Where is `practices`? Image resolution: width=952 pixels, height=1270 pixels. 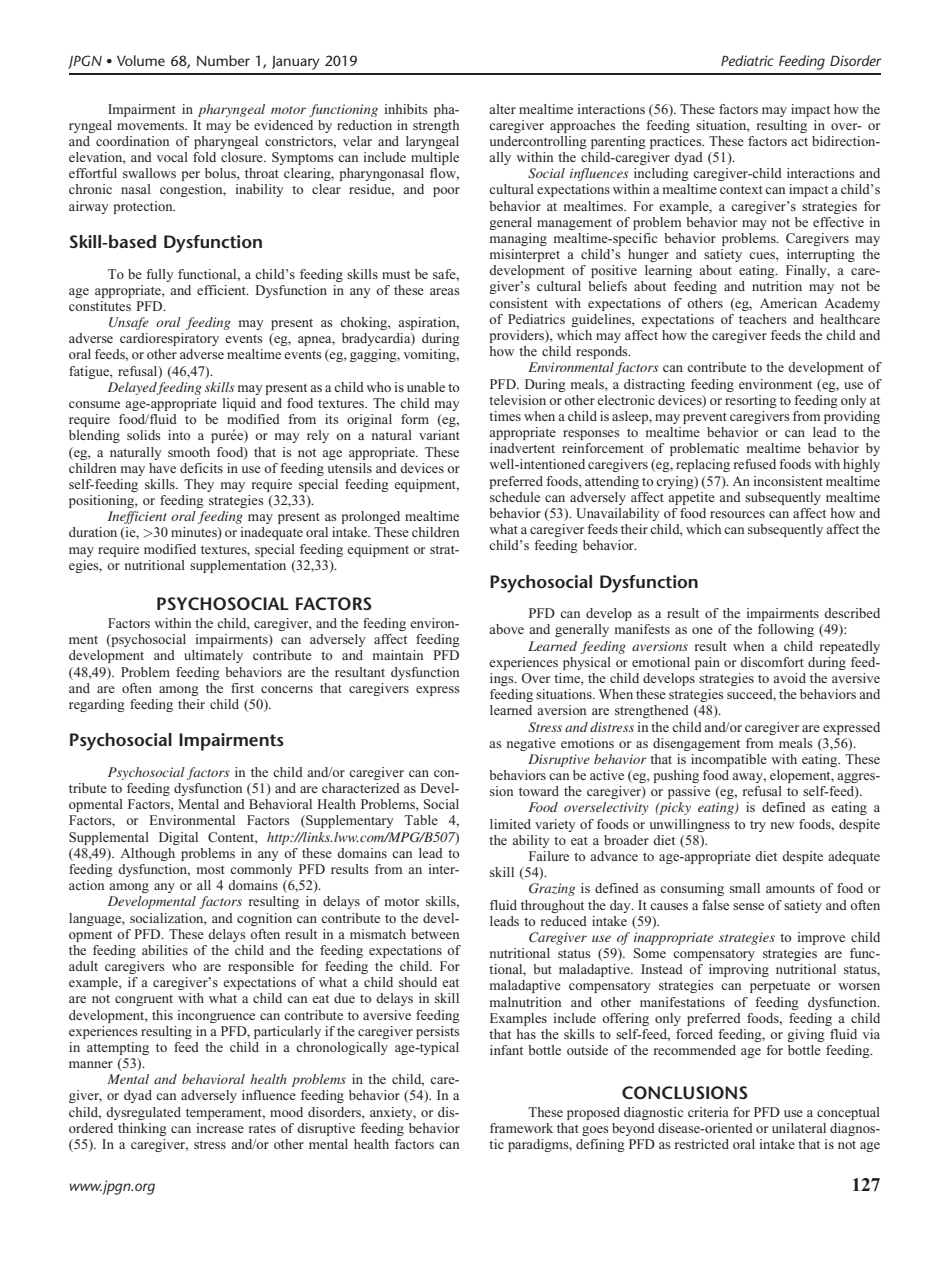
practices is located at coordinates (677, 142).
